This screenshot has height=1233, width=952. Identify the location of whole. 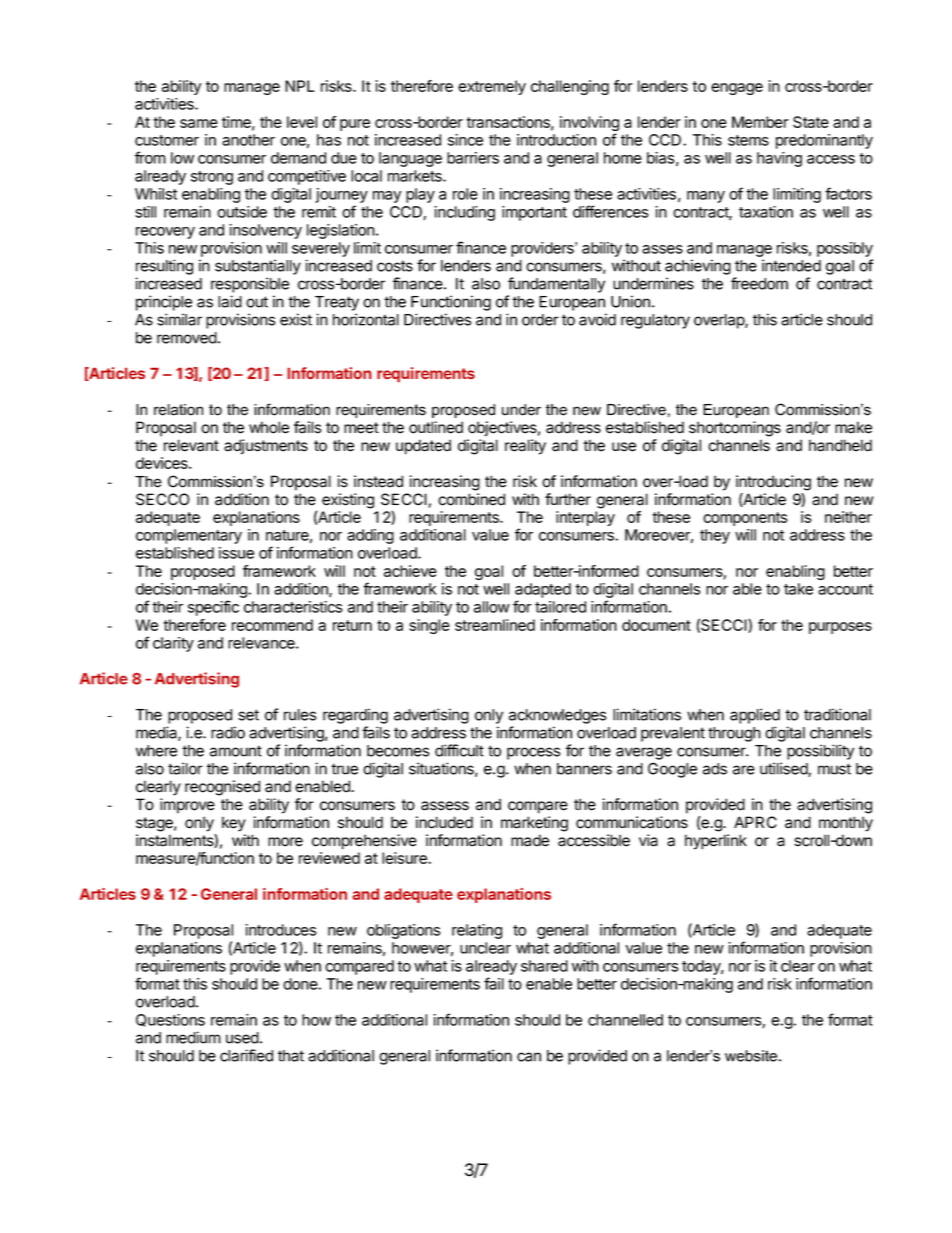
(269, 427).
